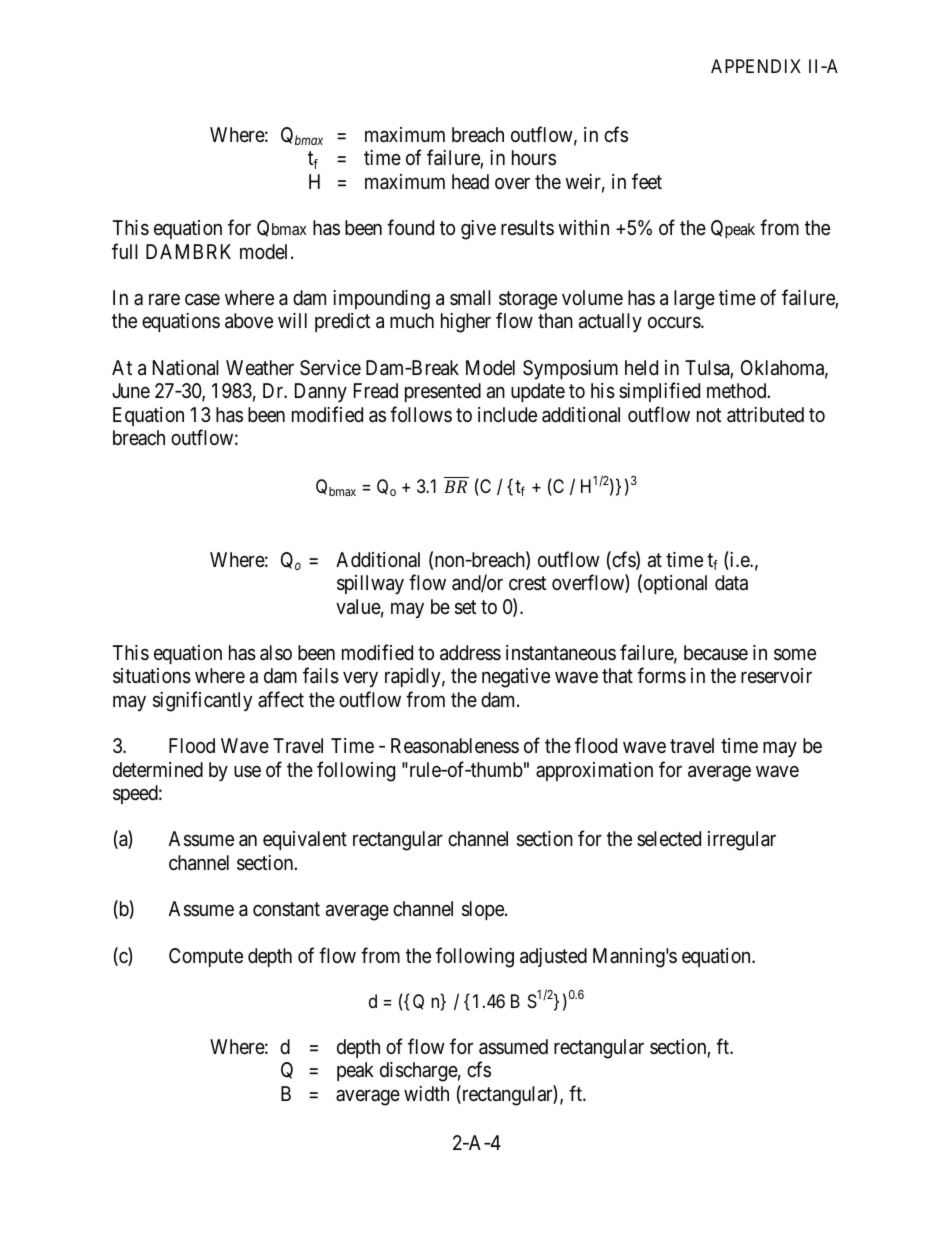 The width and height of the page is (952, 1233). What do you see at coordinates (756, 66) in the page?
I see `APPENDIX` at bounding box center [756, 66].
